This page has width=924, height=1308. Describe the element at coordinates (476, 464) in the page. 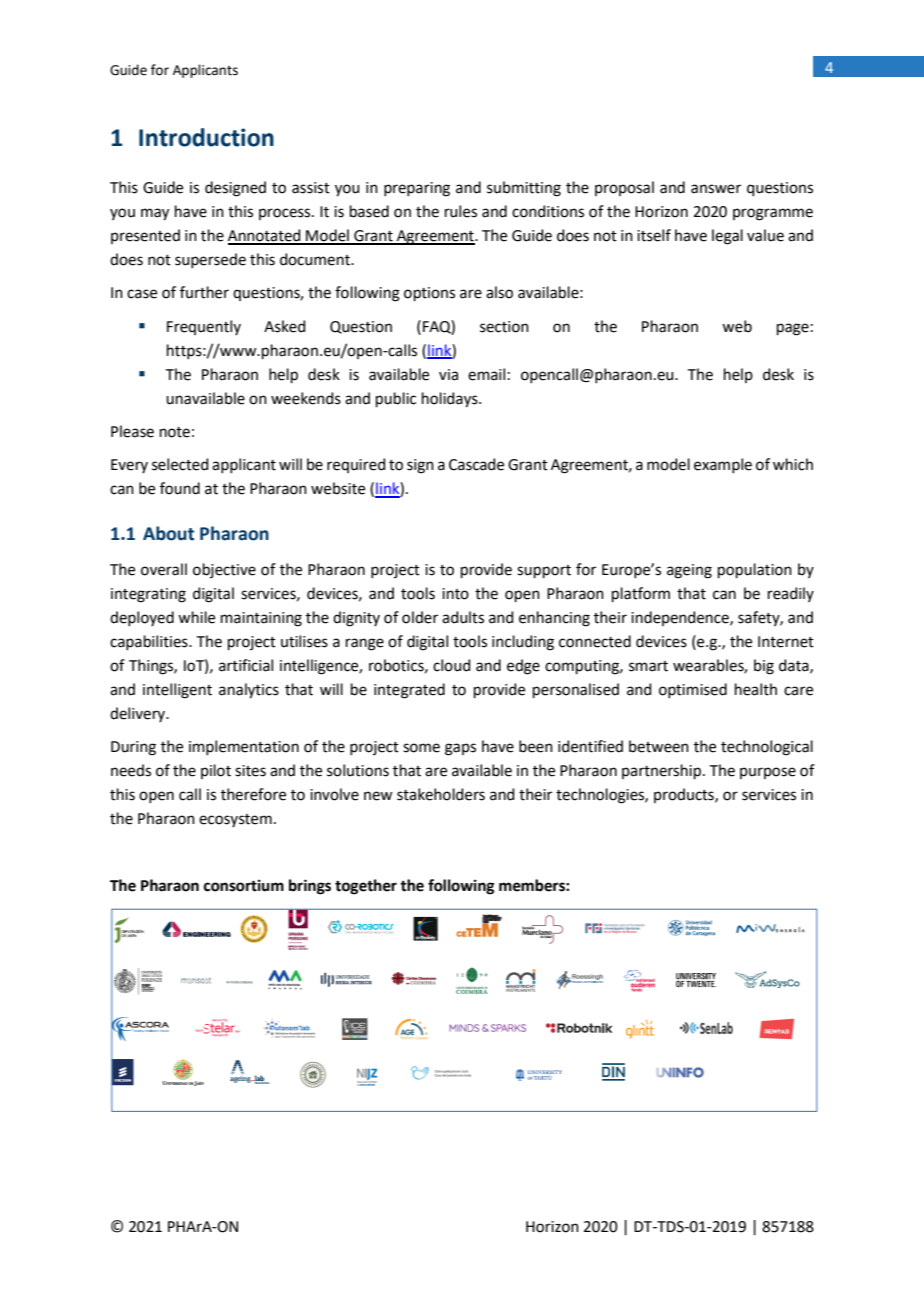

I see `Cascade` at that location.
